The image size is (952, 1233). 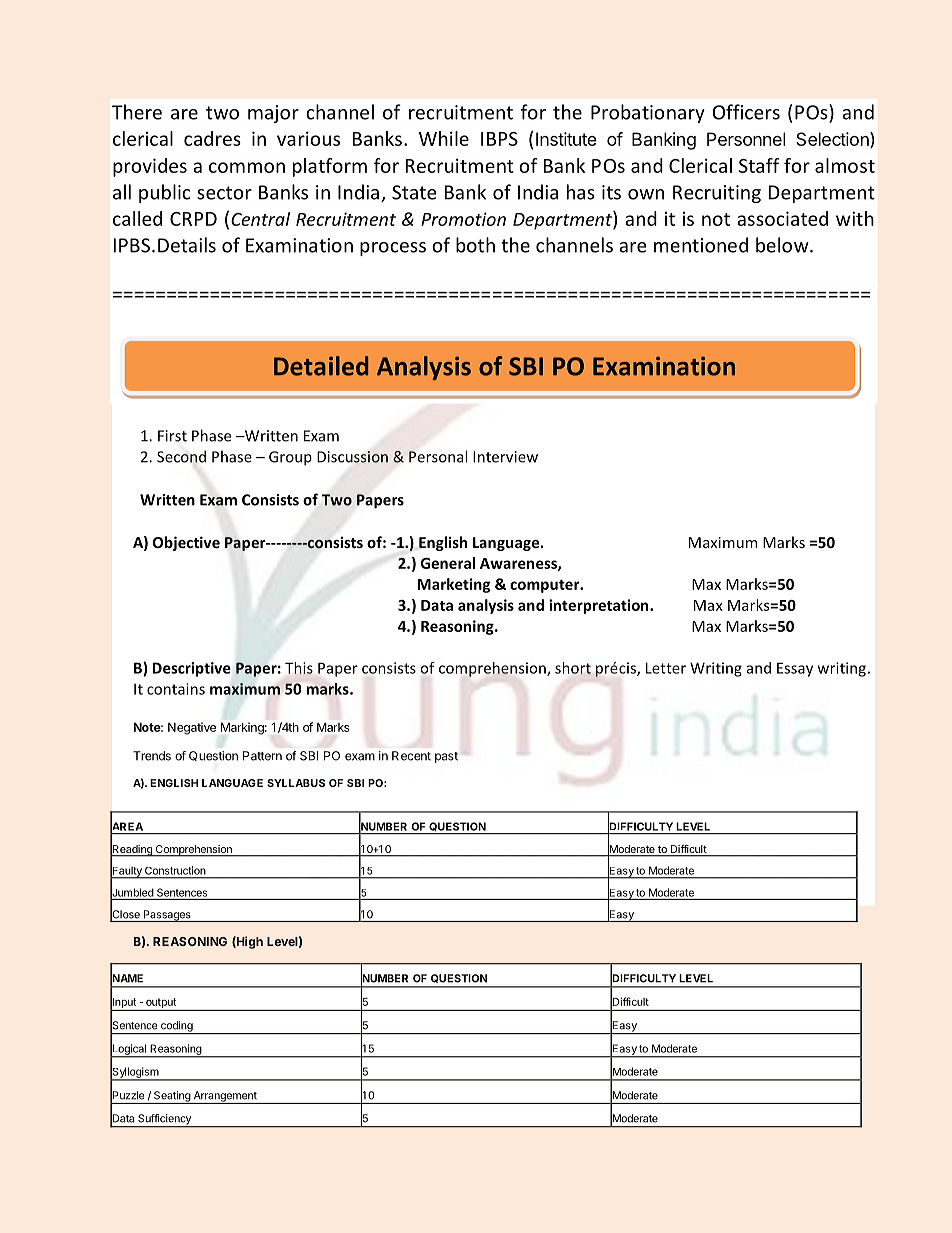 I want to click on past, so click(x=446, y=757).
